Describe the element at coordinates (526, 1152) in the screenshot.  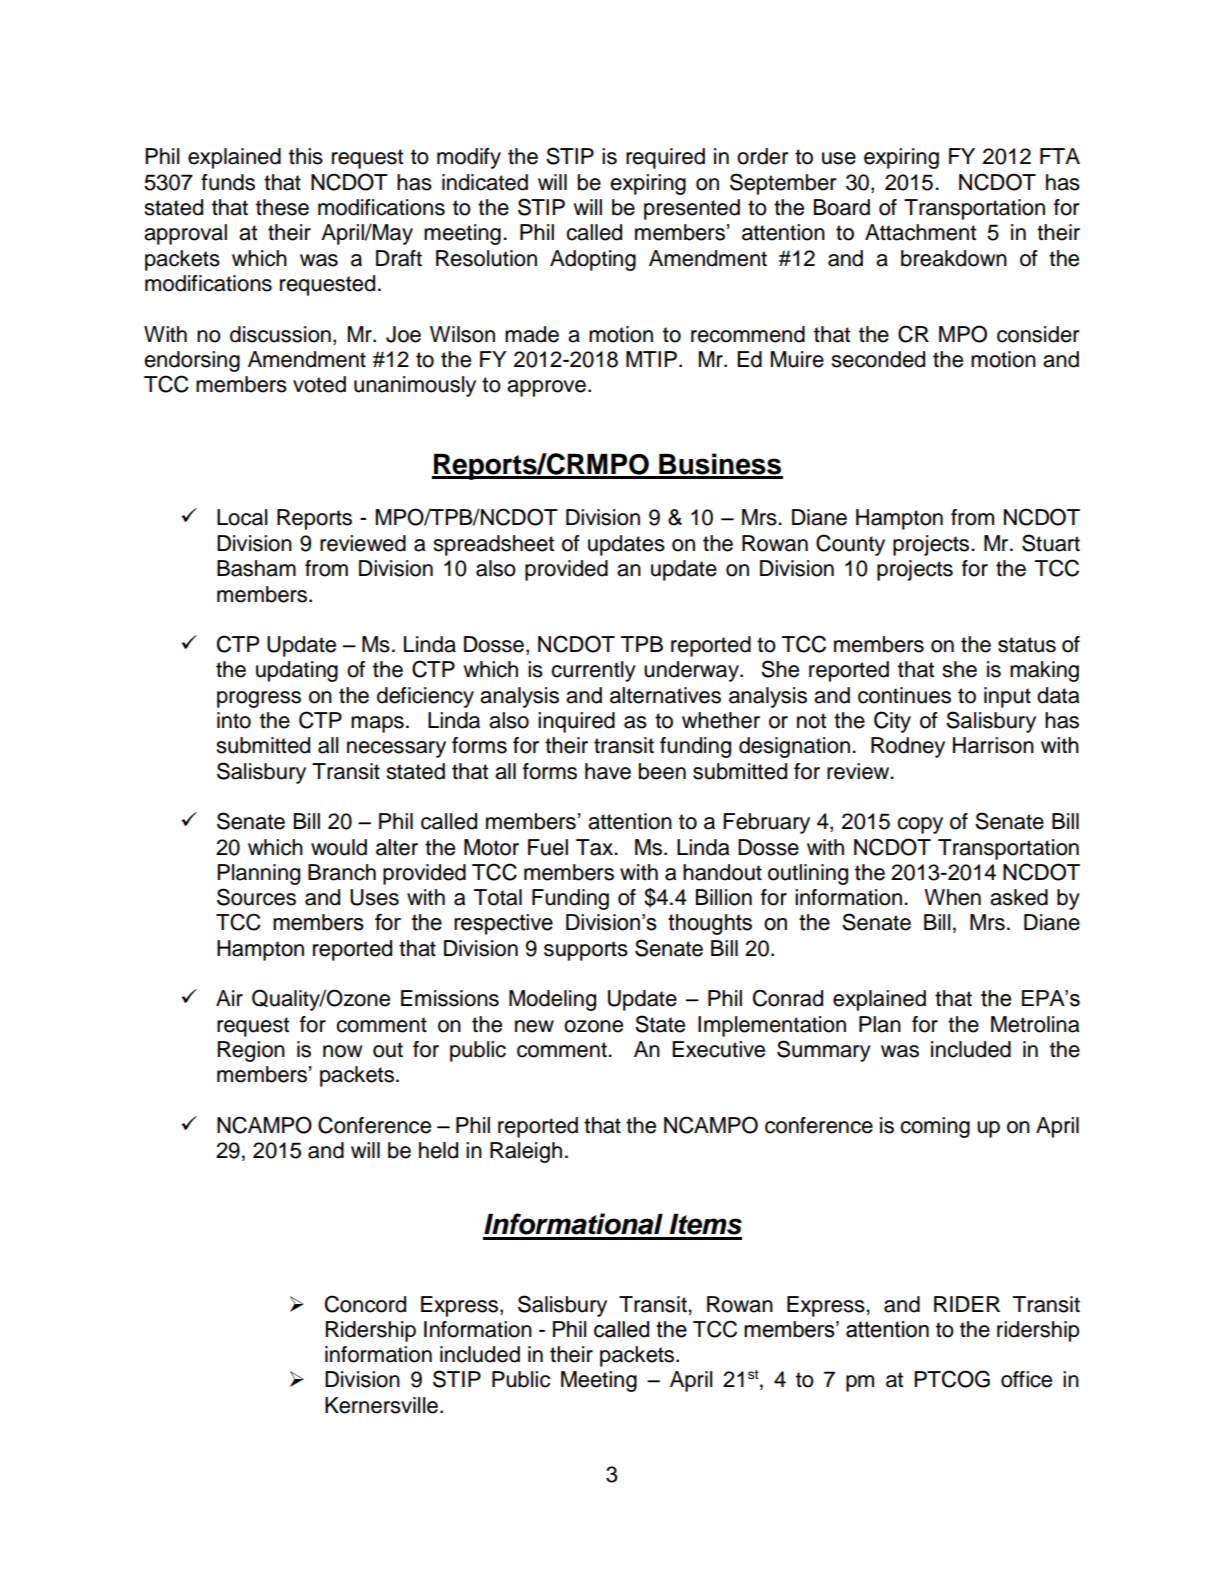
I see `Raleigh` at that location.
